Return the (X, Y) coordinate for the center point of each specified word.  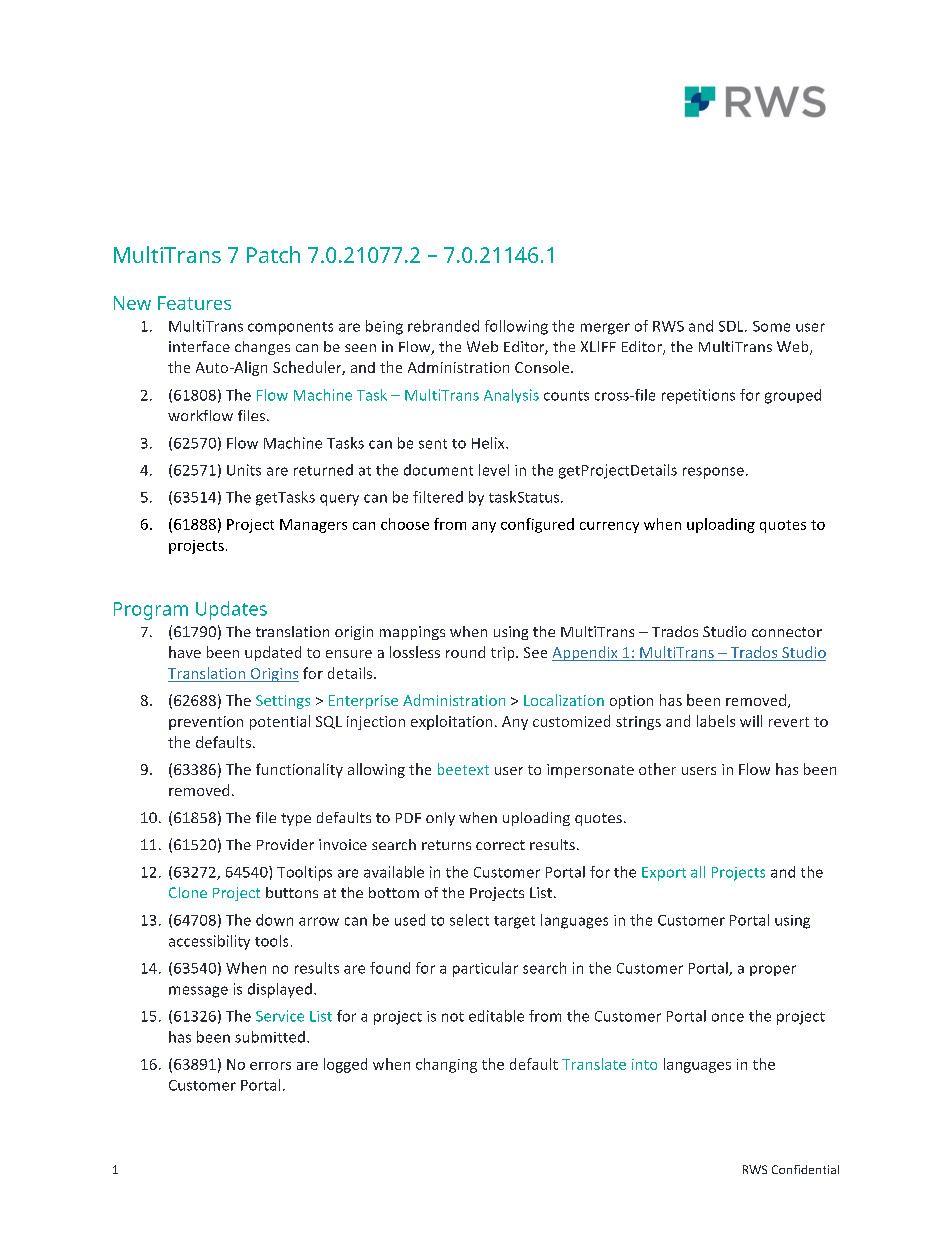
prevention (206, 723)
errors (270, 1066)
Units (244, 470)
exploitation (451, 722)
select (469, 920)
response (713, 473)
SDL (732, 326)
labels (716, 721)
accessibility (209, 942)
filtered (438, 497)
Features (194, 303)
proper (773, 970)
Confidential (805, 1169)
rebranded (443, 326)
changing (446, 1065)
